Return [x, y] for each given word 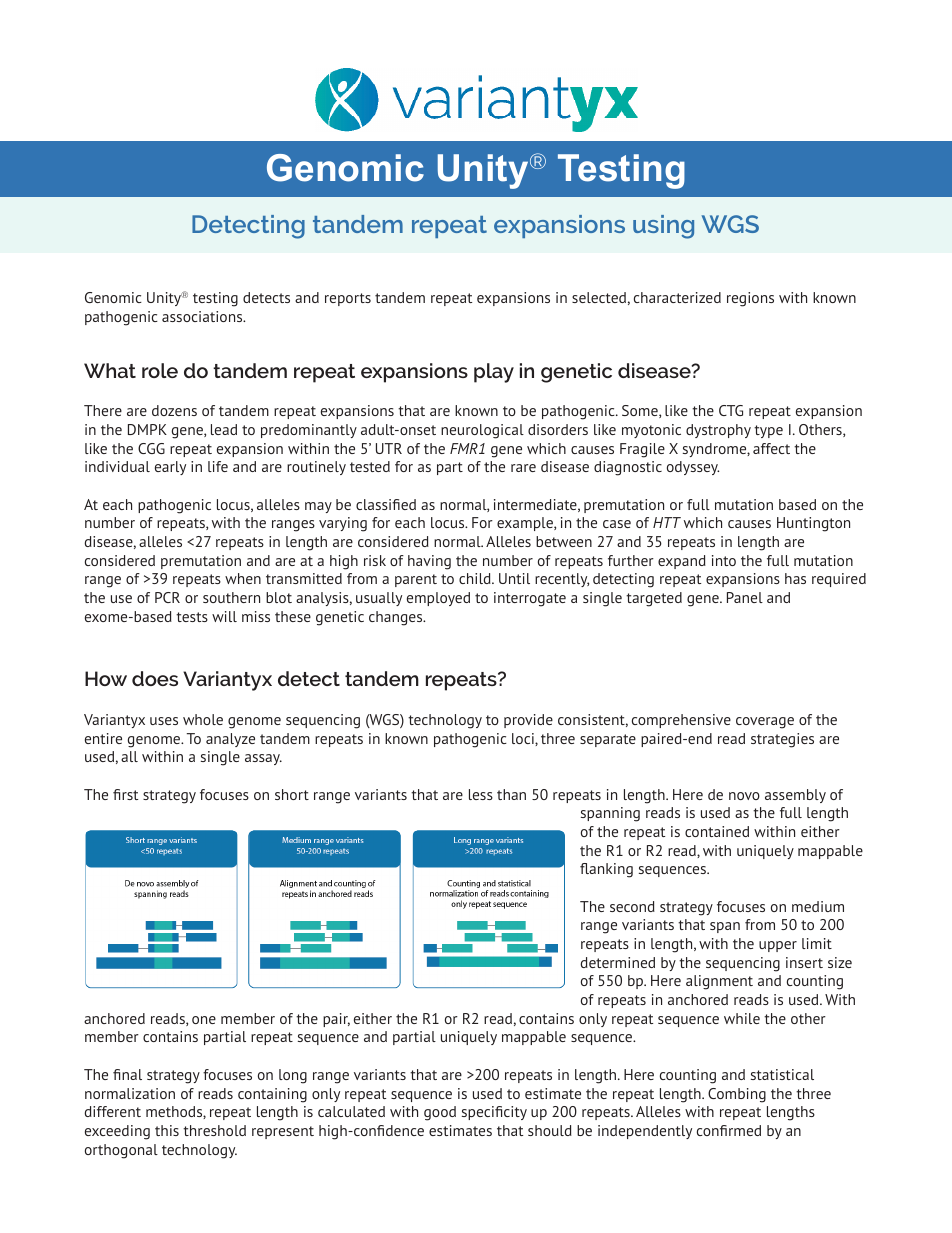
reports [348, 299]
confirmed [729, 1130]
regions [750, 299]
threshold [214, 1130]
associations [203, 316]
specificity [494, 1113]
